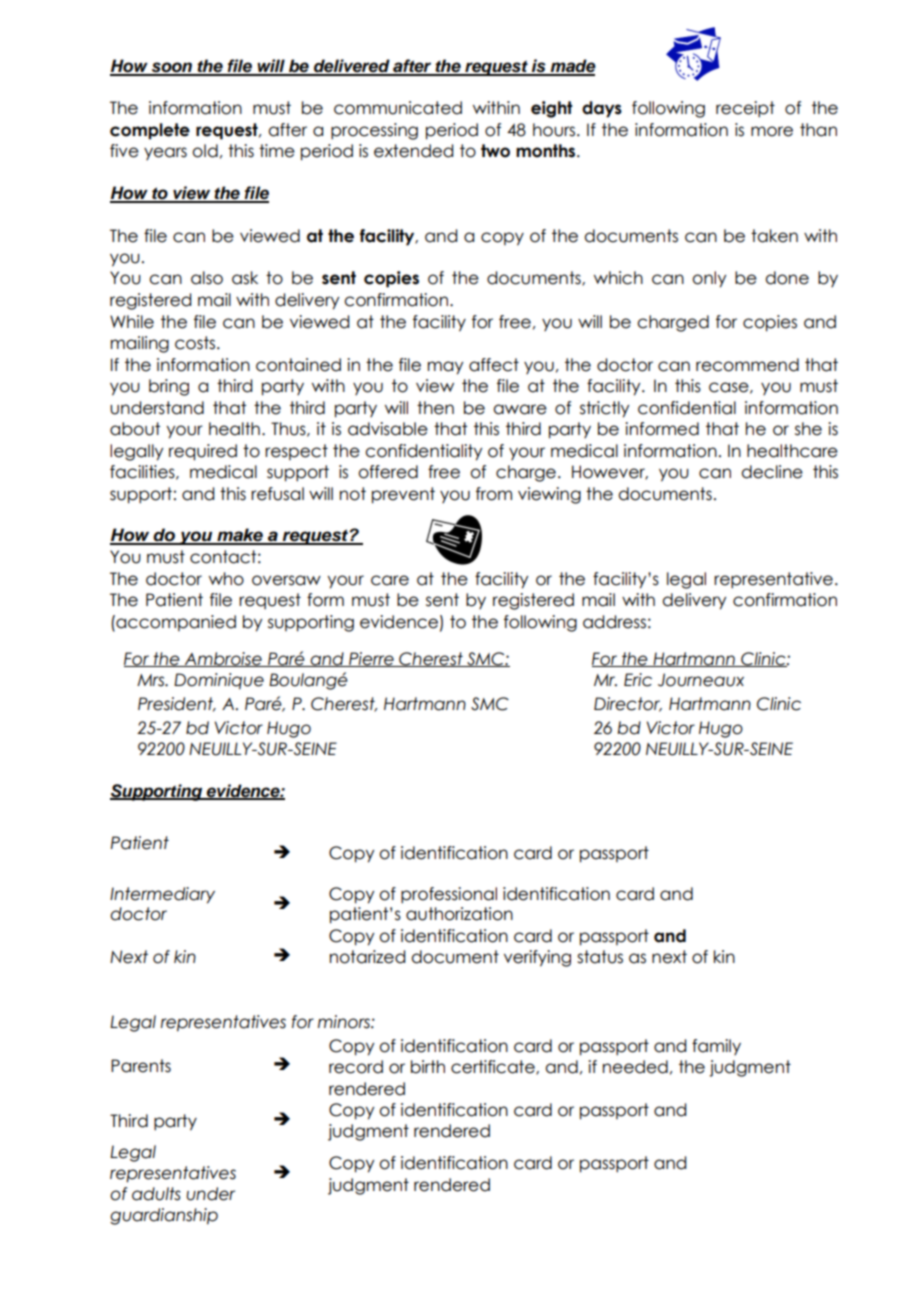 Image resolution: width=924 pixels, height=1307 pixels. I want to click on Dominique, so click(219, 681).
